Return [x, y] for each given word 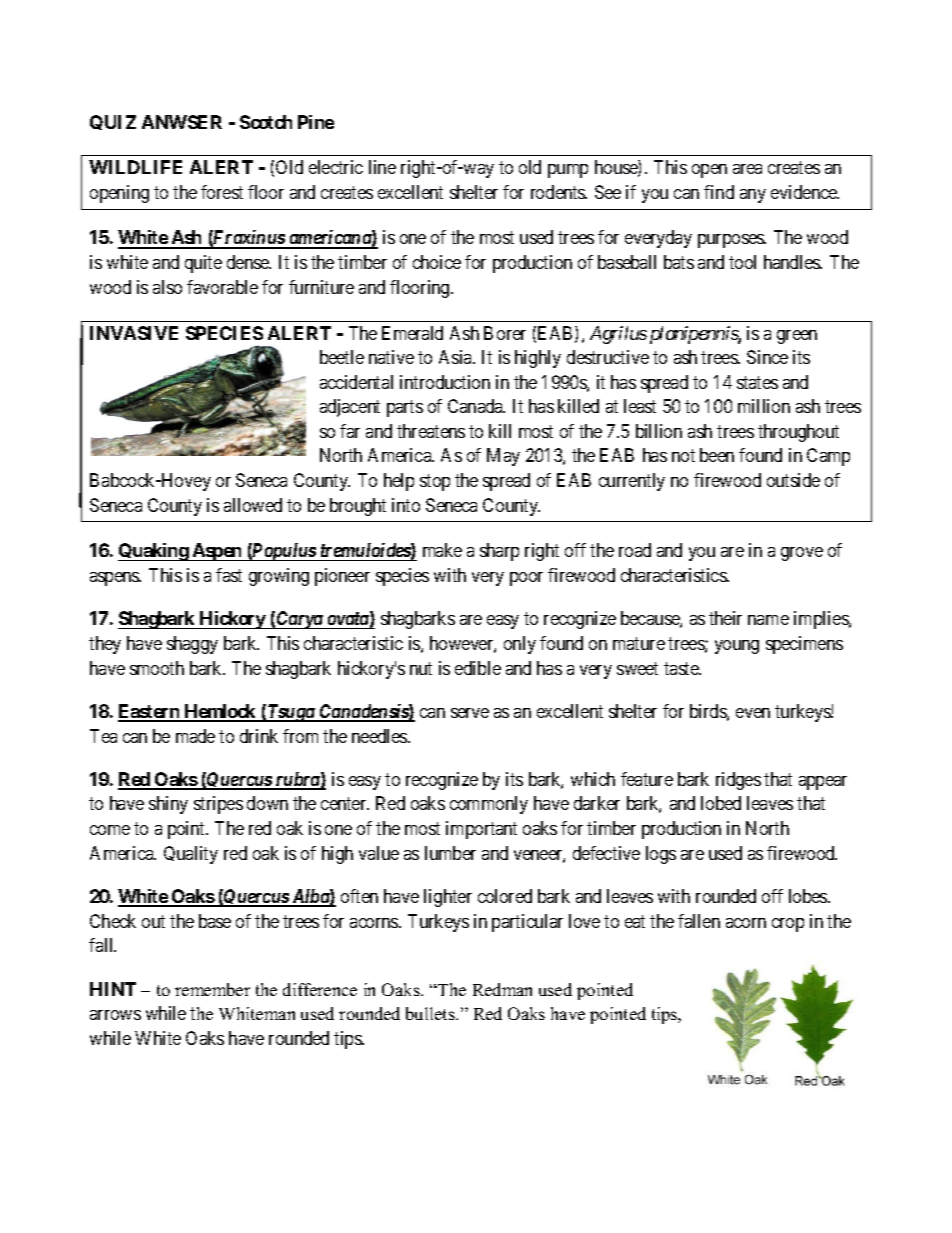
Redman [502, 989]
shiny [168, 805]
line [382, 167]
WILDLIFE [135, 167]
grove [802, 554]
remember [212, 989]
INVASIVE [134, 333]
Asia [457, 357]
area [747, 169]
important [481, 830]
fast [229, 575]
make [442, 550]
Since [767, 357]
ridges [738, 781]
